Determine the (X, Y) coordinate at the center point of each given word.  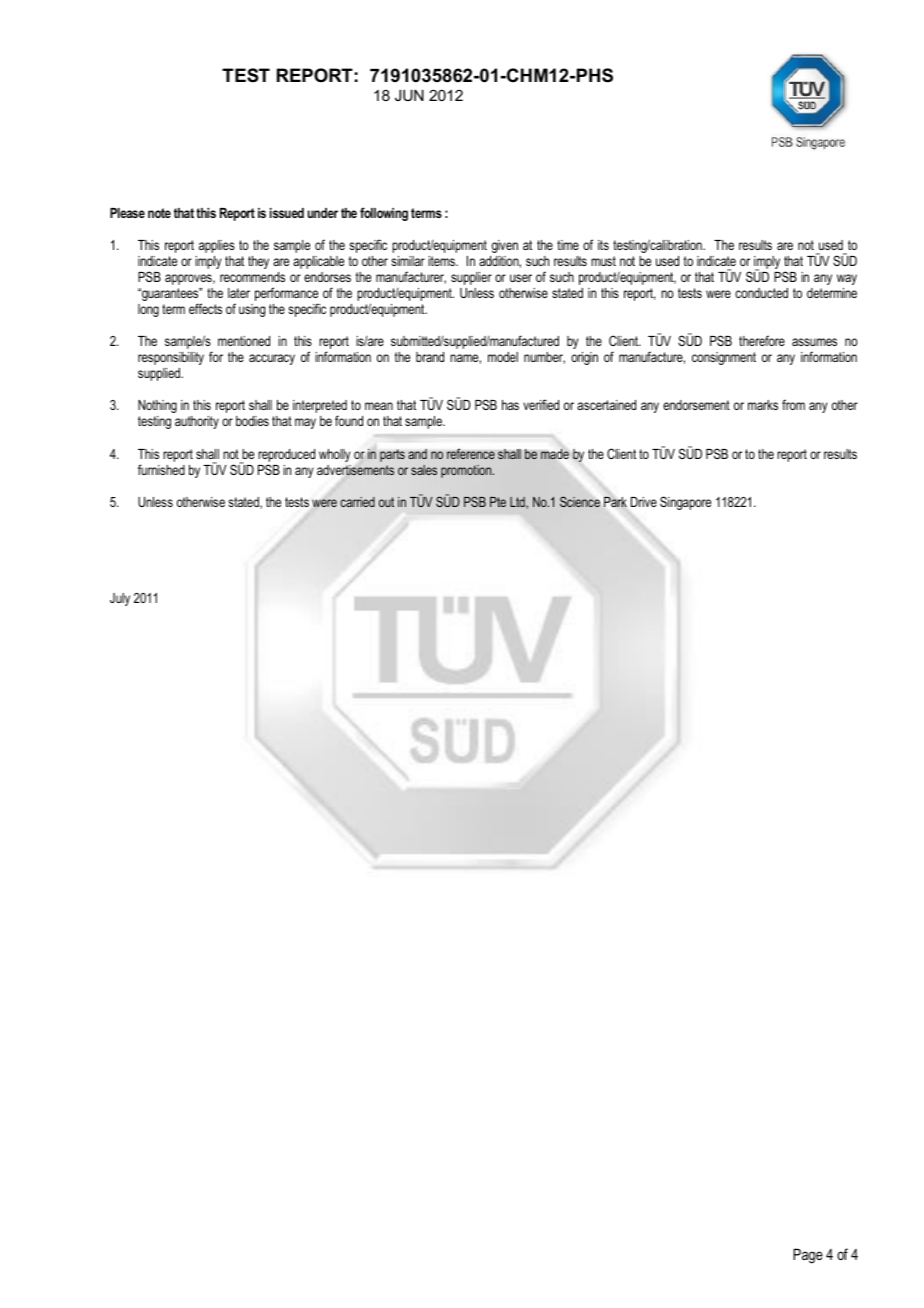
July (120, 599)
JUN (409, 95)
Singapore (685, 503)
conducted (761, 293)
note (159, 213)
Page (808, 1256)
